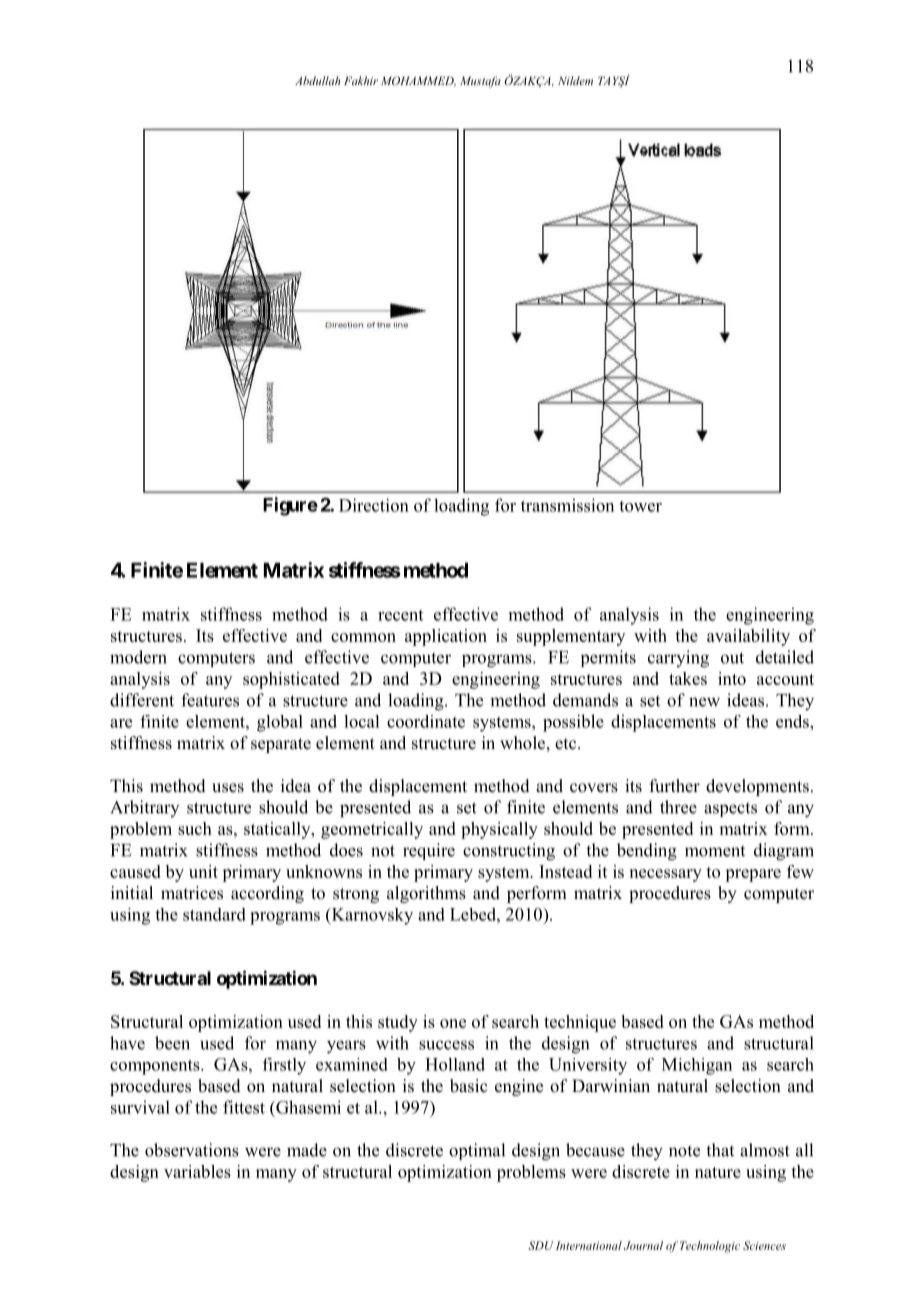 Image resolution: width=924 pixels, height=1308 pixels. I want to click on prepare, so click(753, 875).
